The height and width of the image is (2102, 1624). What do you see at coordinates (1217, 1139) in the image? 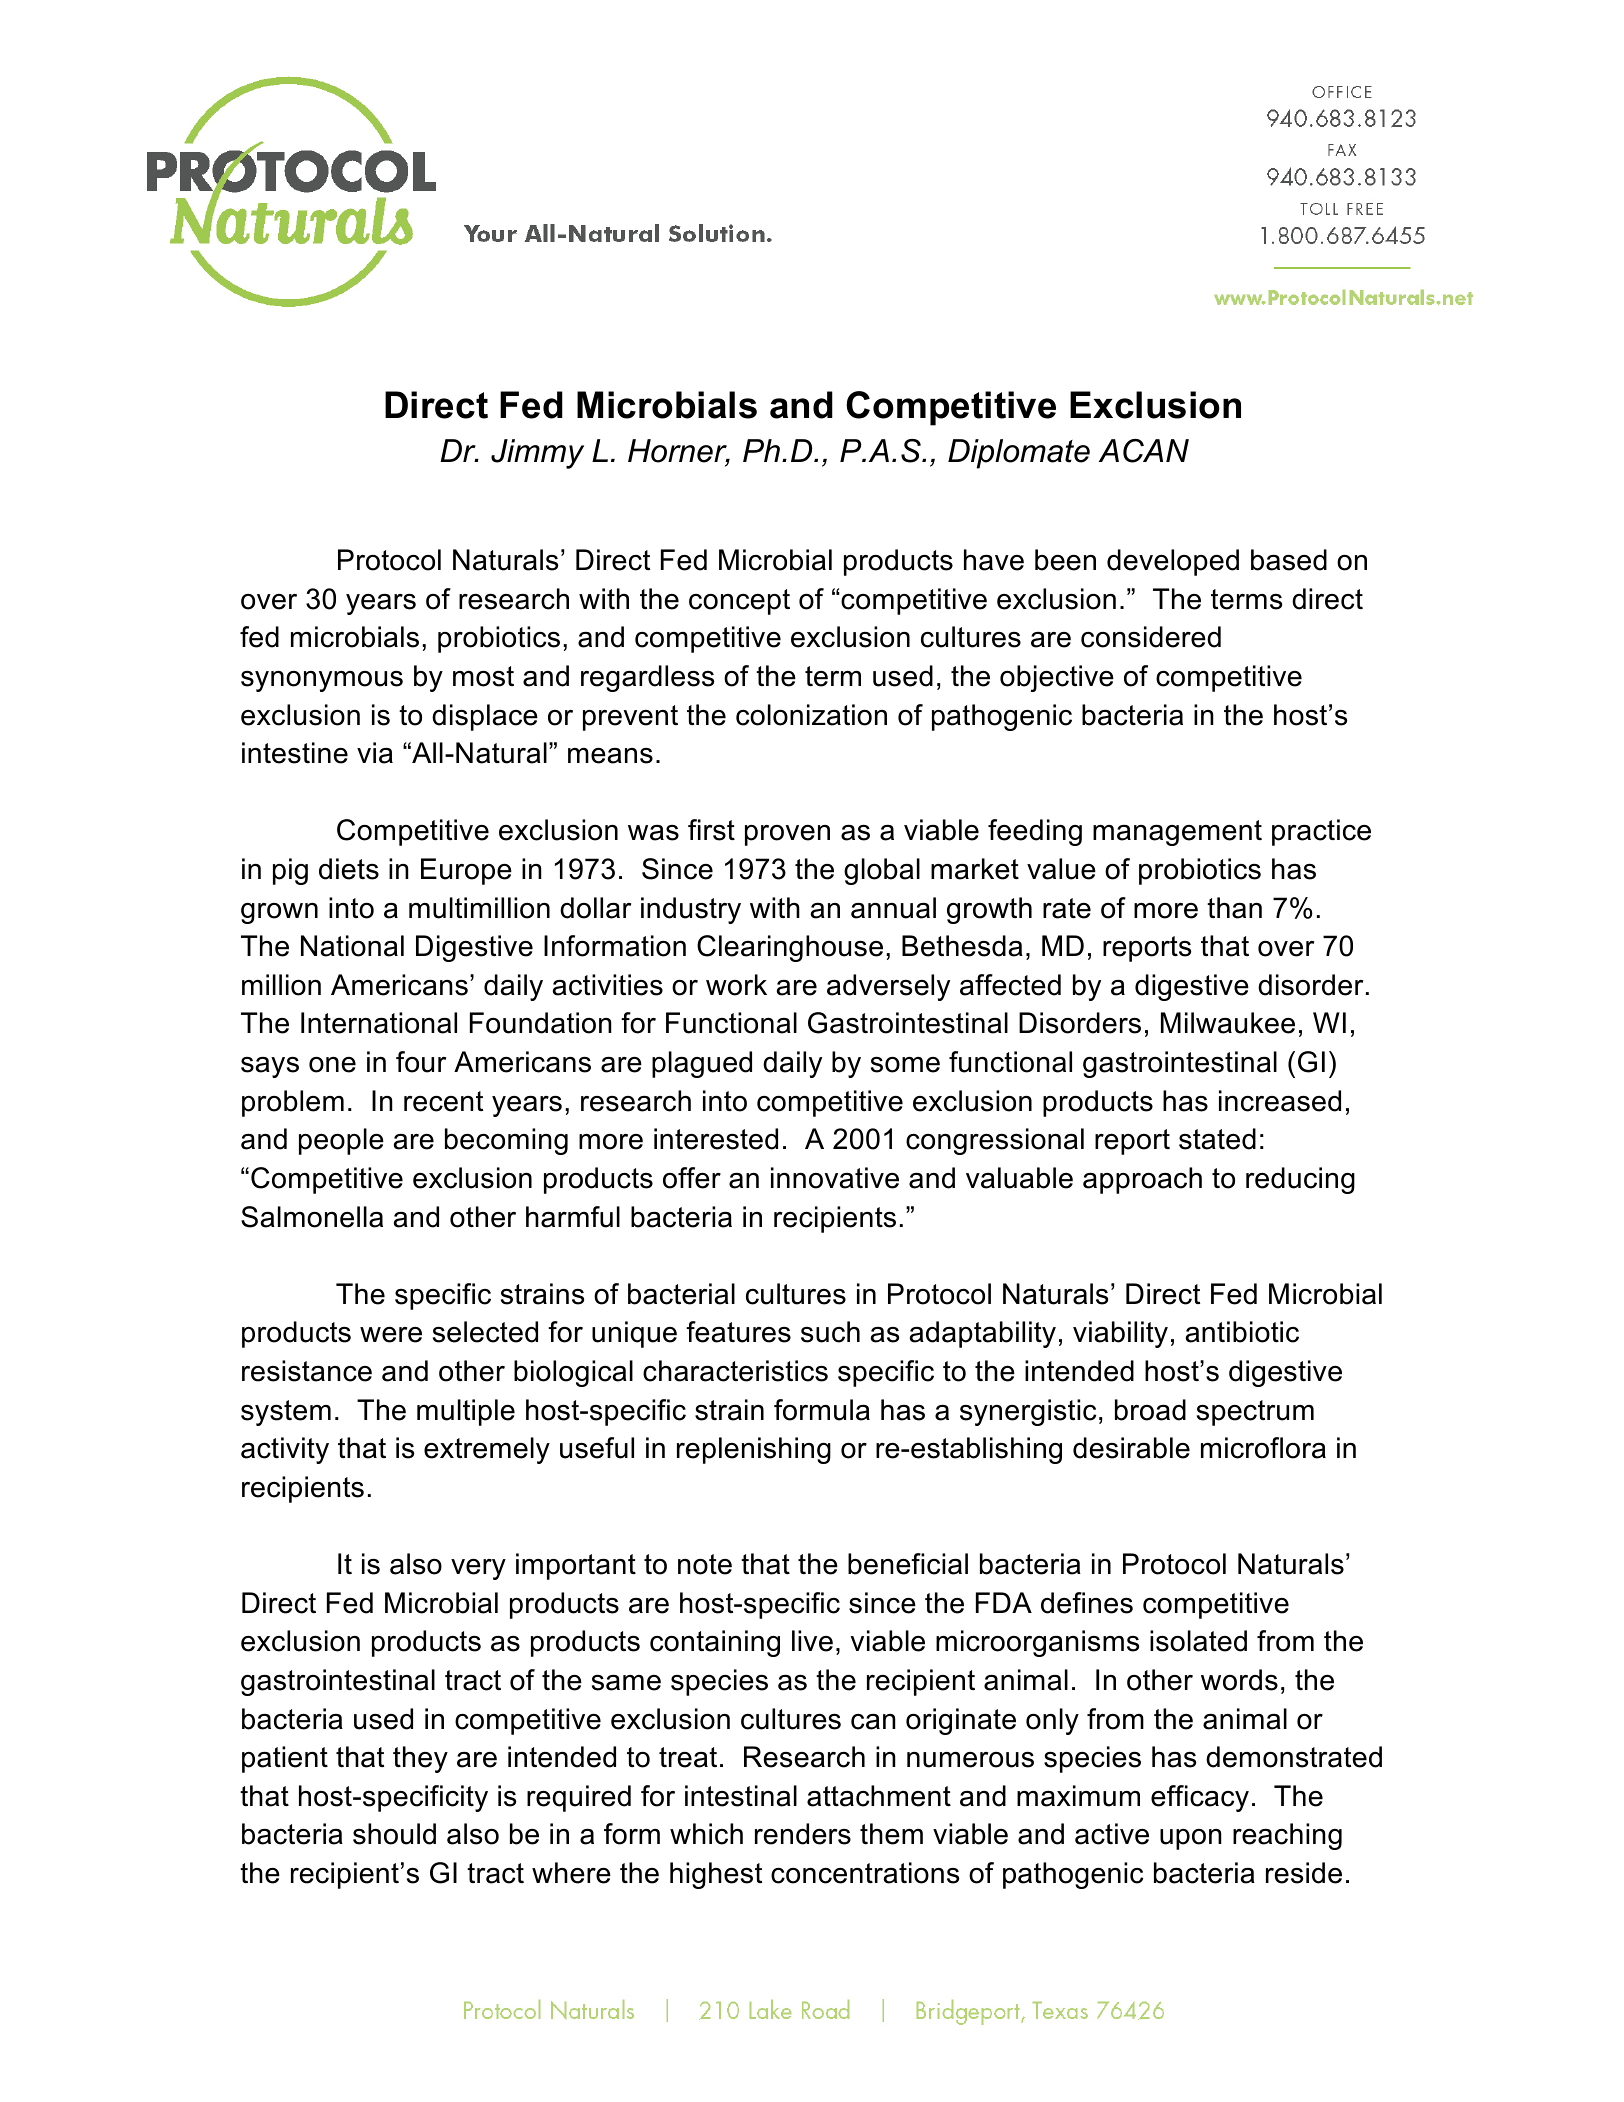
I see `stated` at bounding box center [1217, 1139].
